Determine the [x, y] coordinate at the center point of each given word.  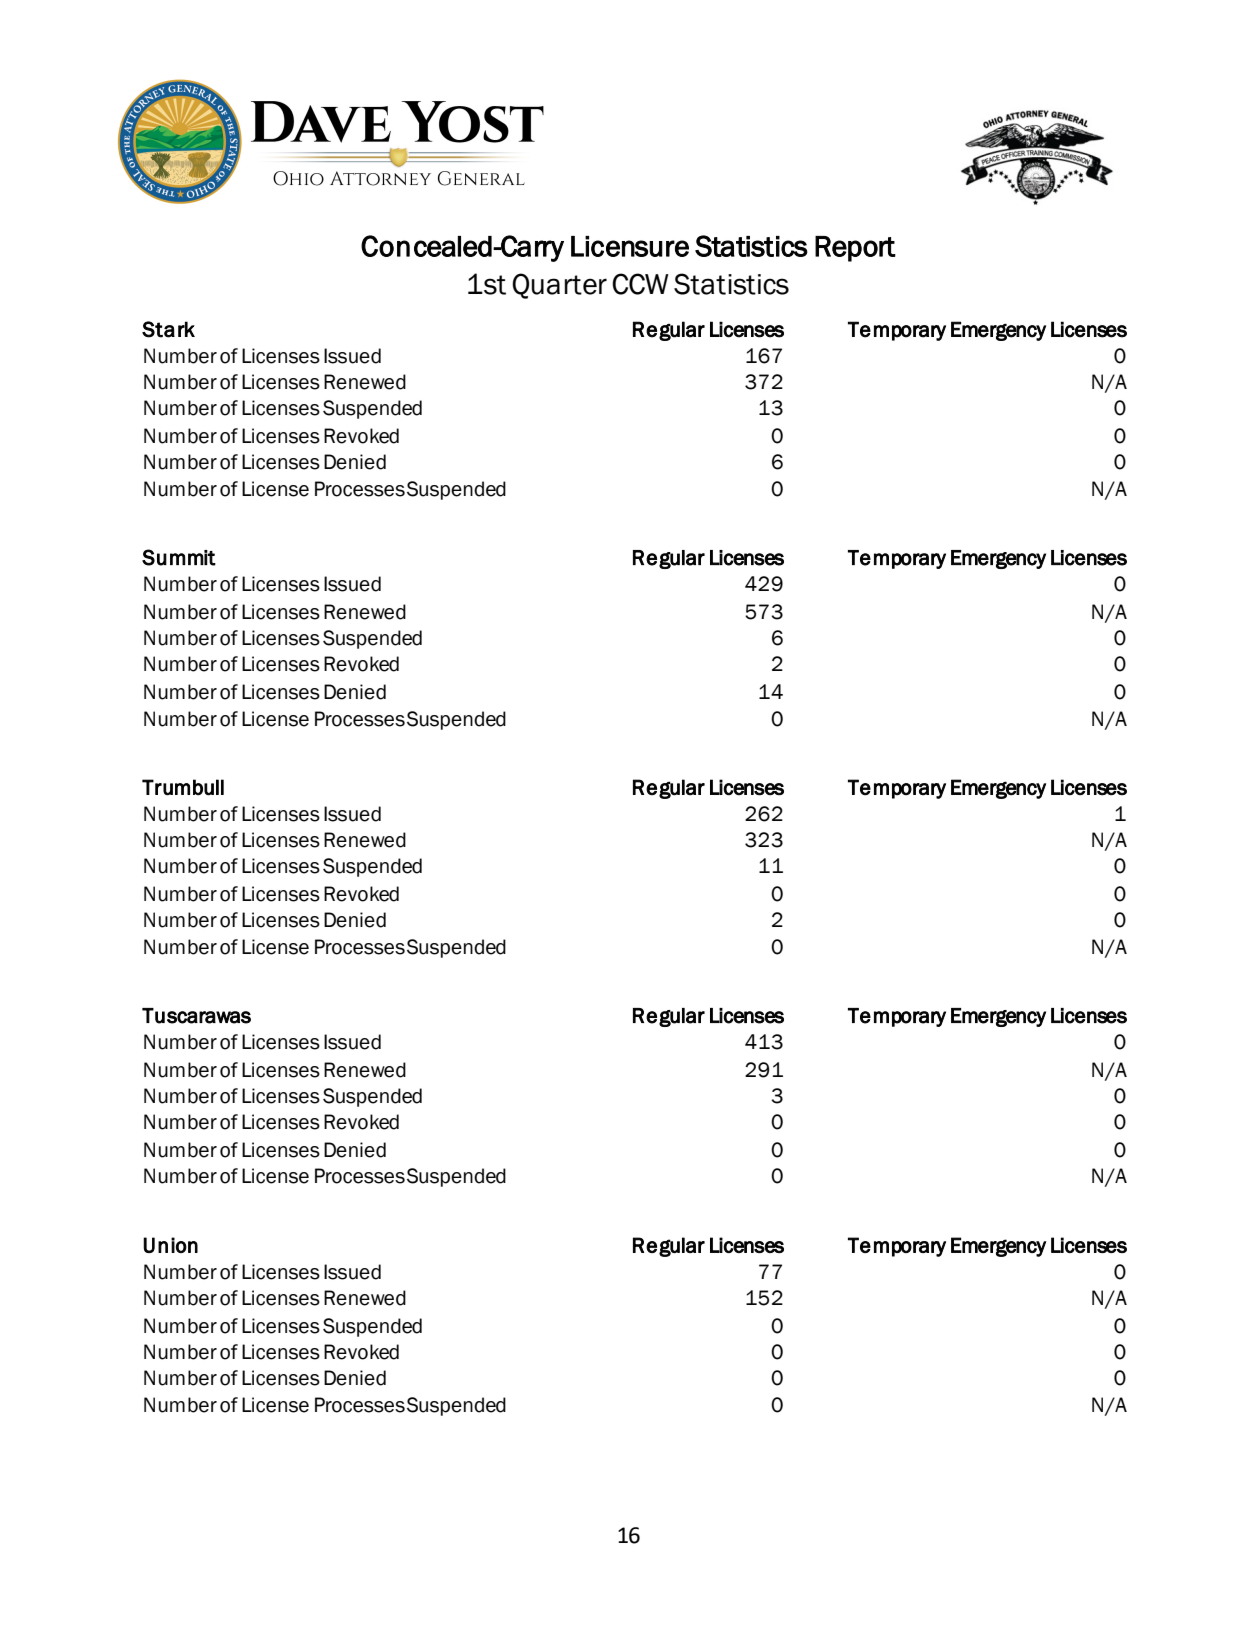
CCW [640, 284]
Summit [179, 557]
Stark [168, 329]
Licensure [630, 246]
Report [855, 249]
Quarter [559, 286]
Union [170, 1245]
